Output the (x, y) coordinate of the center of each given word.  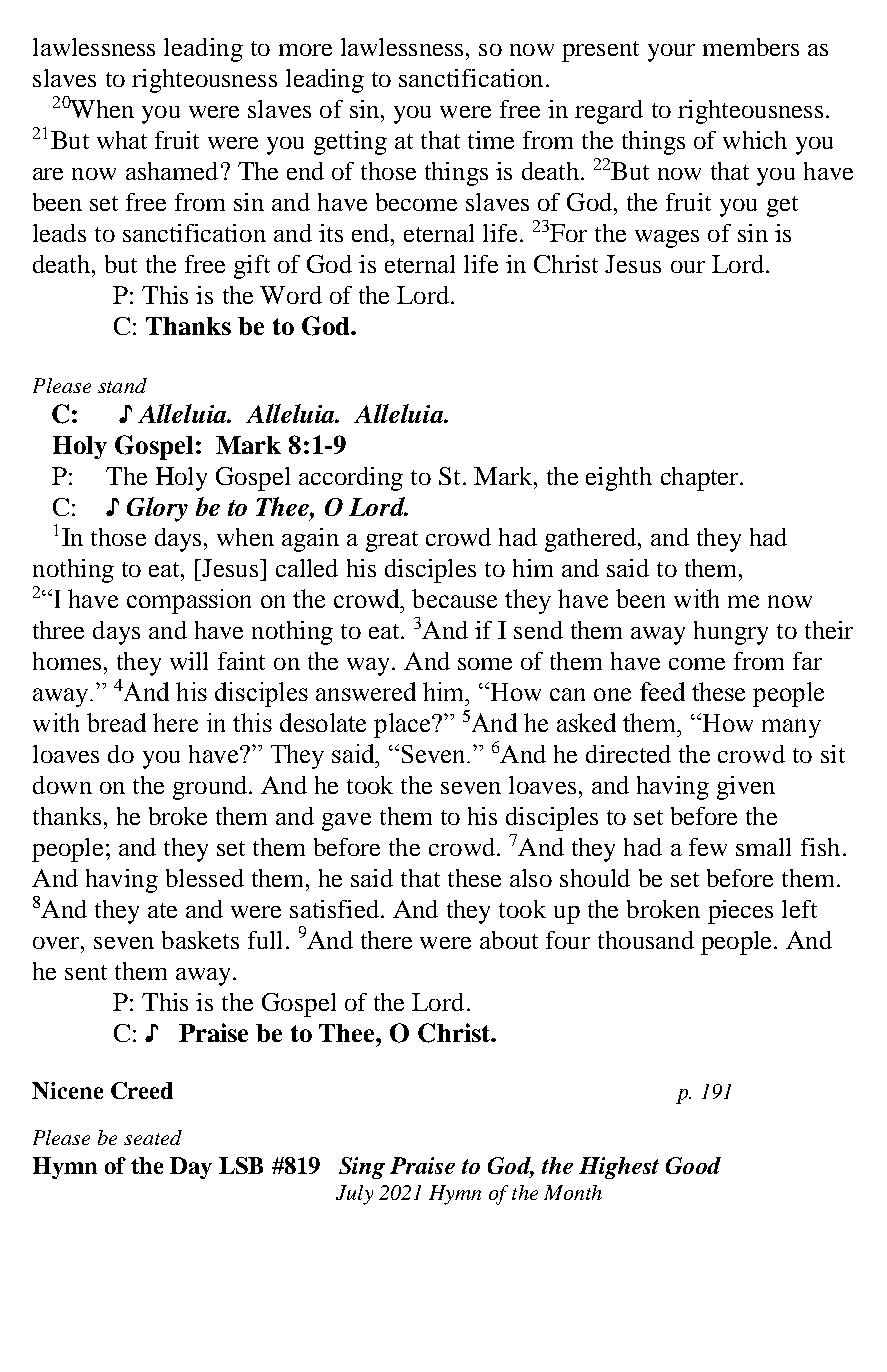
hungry (731, 633)
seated (153, 1137)
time (491, 140)
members (751, 47)
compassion (189, 601)
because (454, 598)
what (122, 140)
